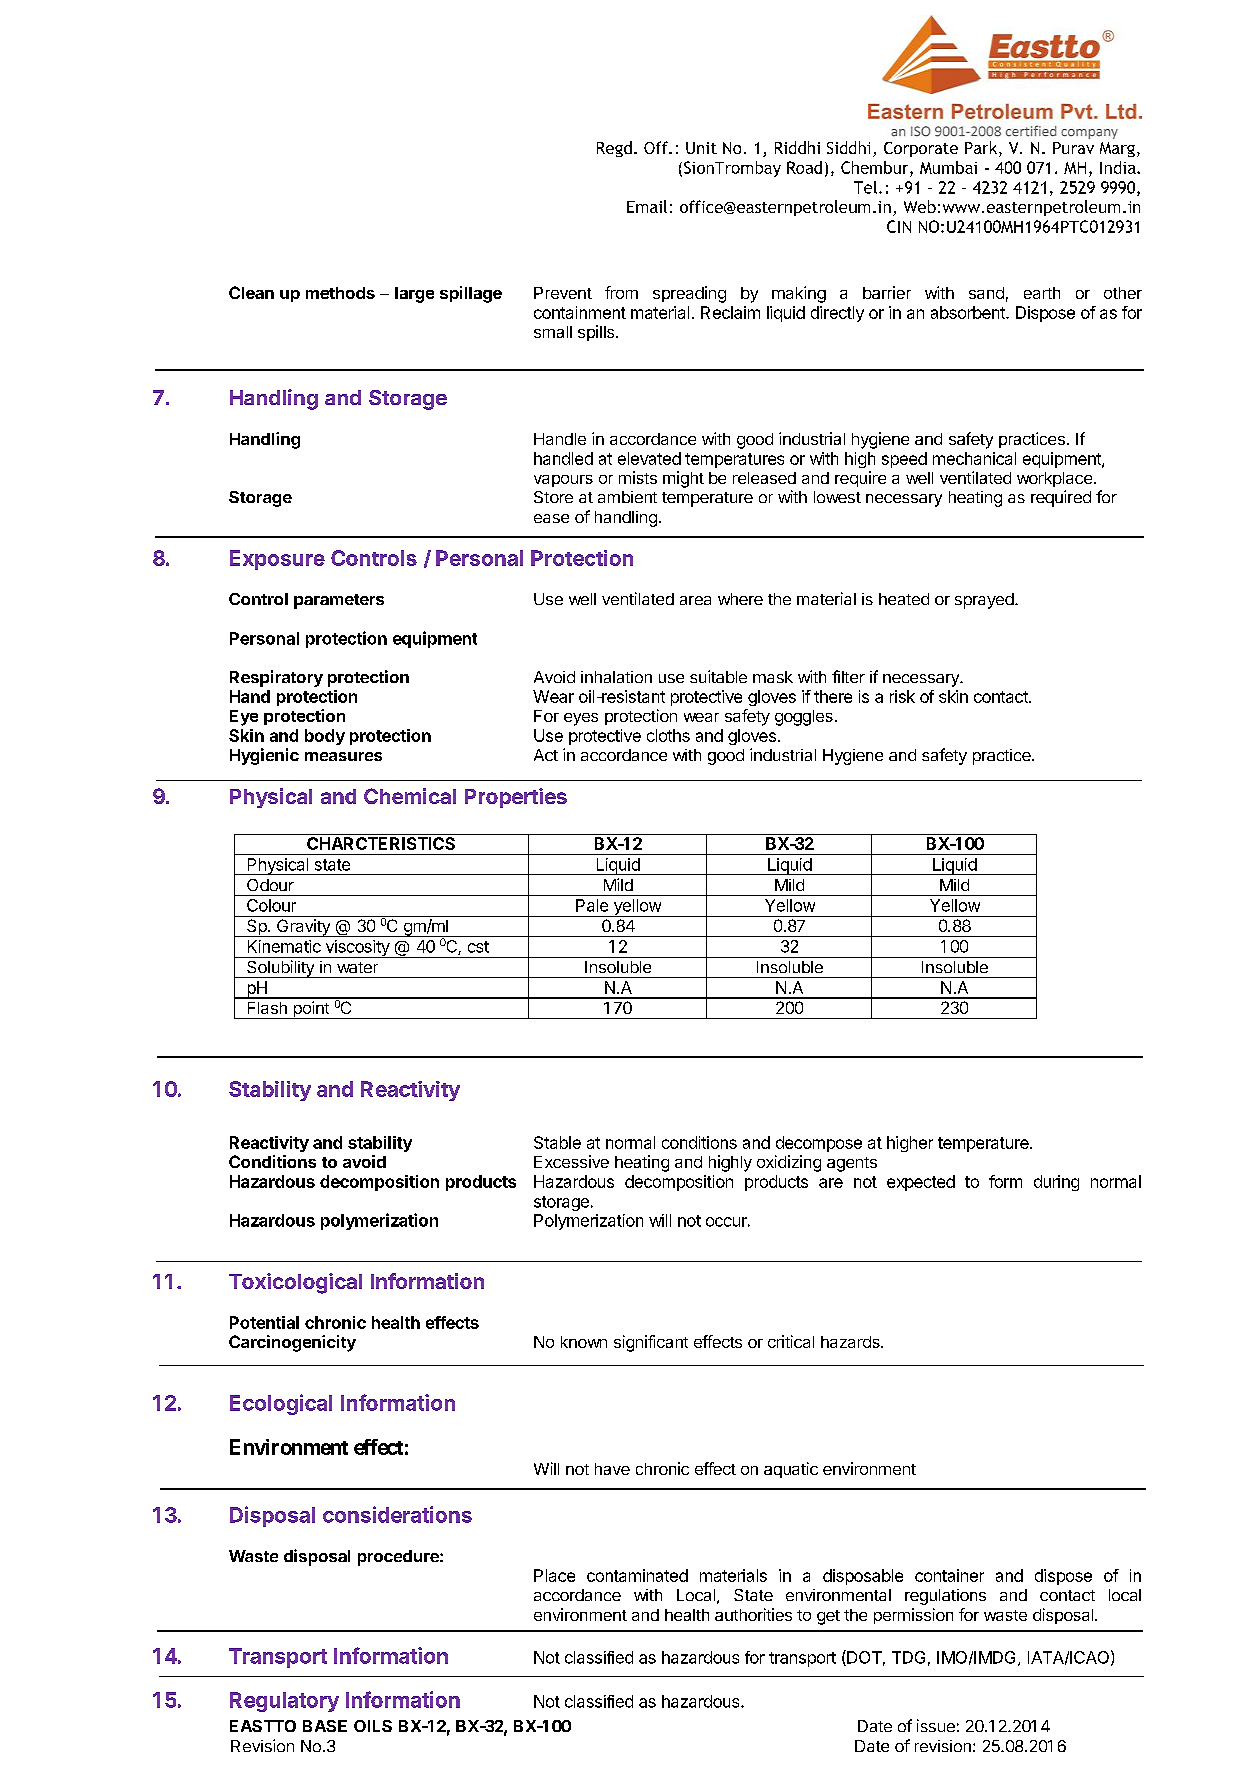 The width and height of the screenshot is (1259, 1780). What do you see at coordinates (592, 905) in the screenshot?
I see `Pale` at bounding box center [592, 905].
